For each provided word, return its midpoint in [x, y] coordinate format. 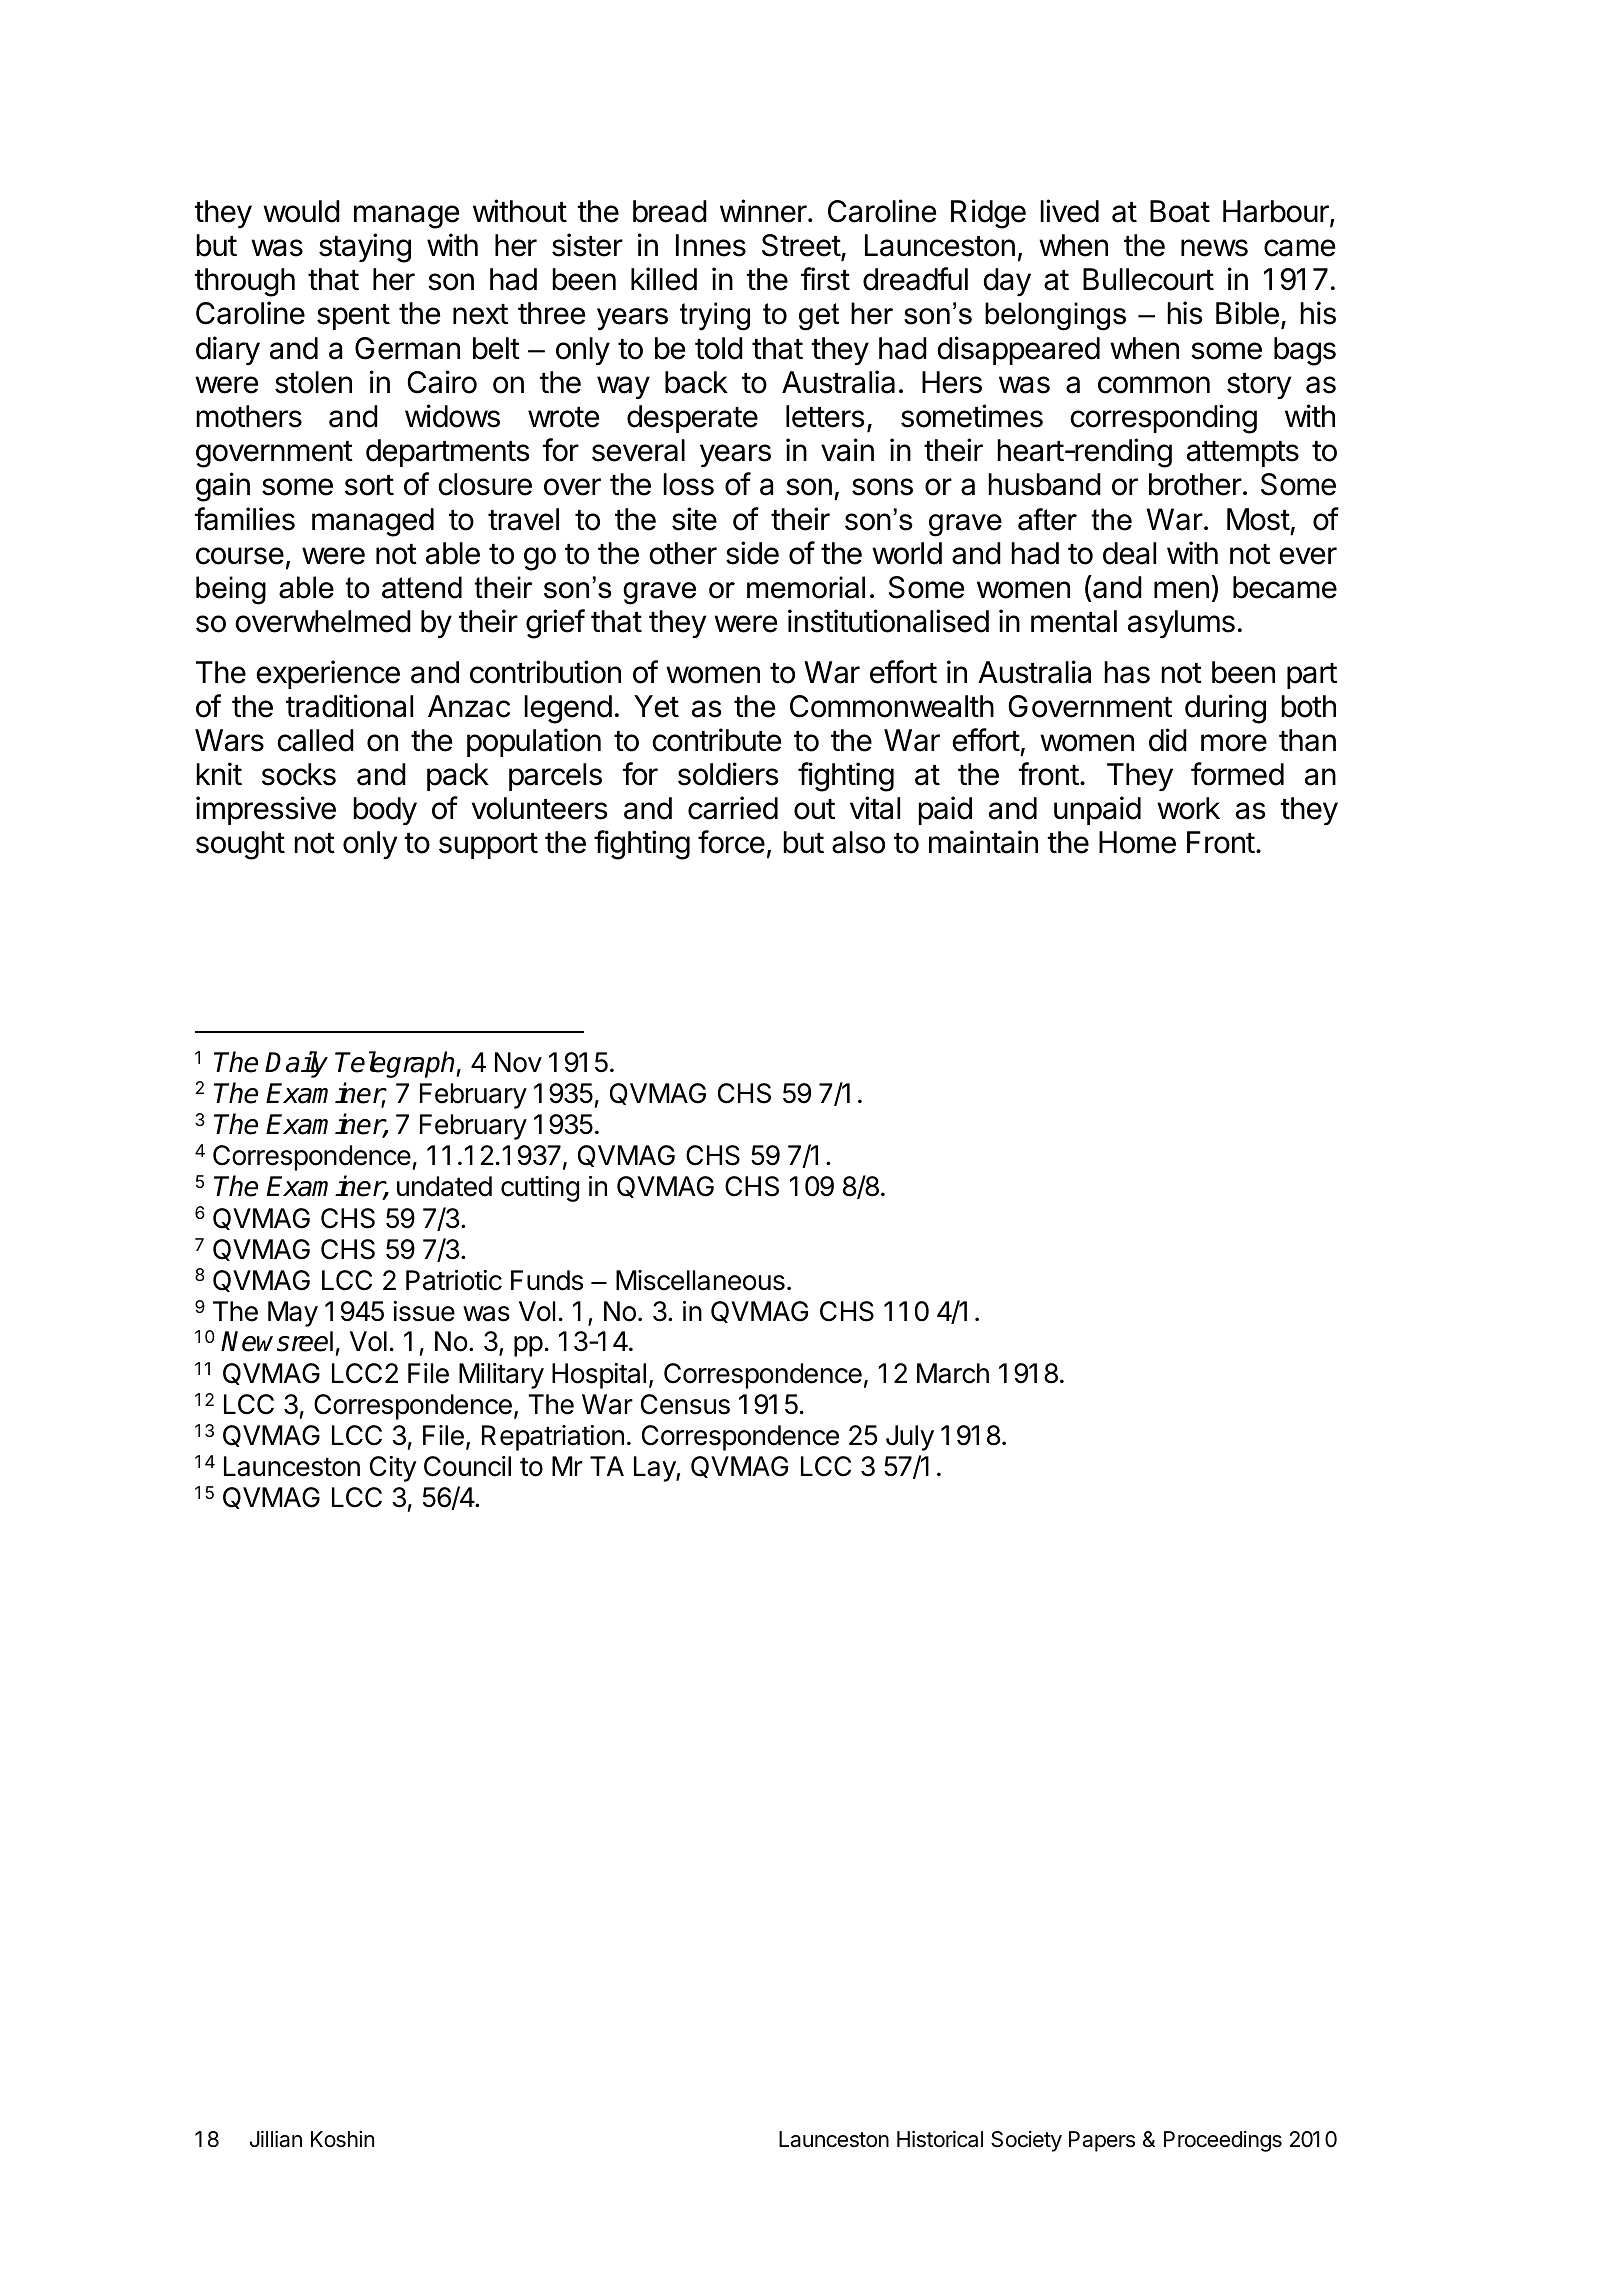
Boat [1180, 211]
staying [365, 248]
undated [444, 1186]
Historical [940, 2139]
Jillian [276, 2139]
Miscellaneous [700, 1280]
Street [802, 246]
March [953, 1373]
